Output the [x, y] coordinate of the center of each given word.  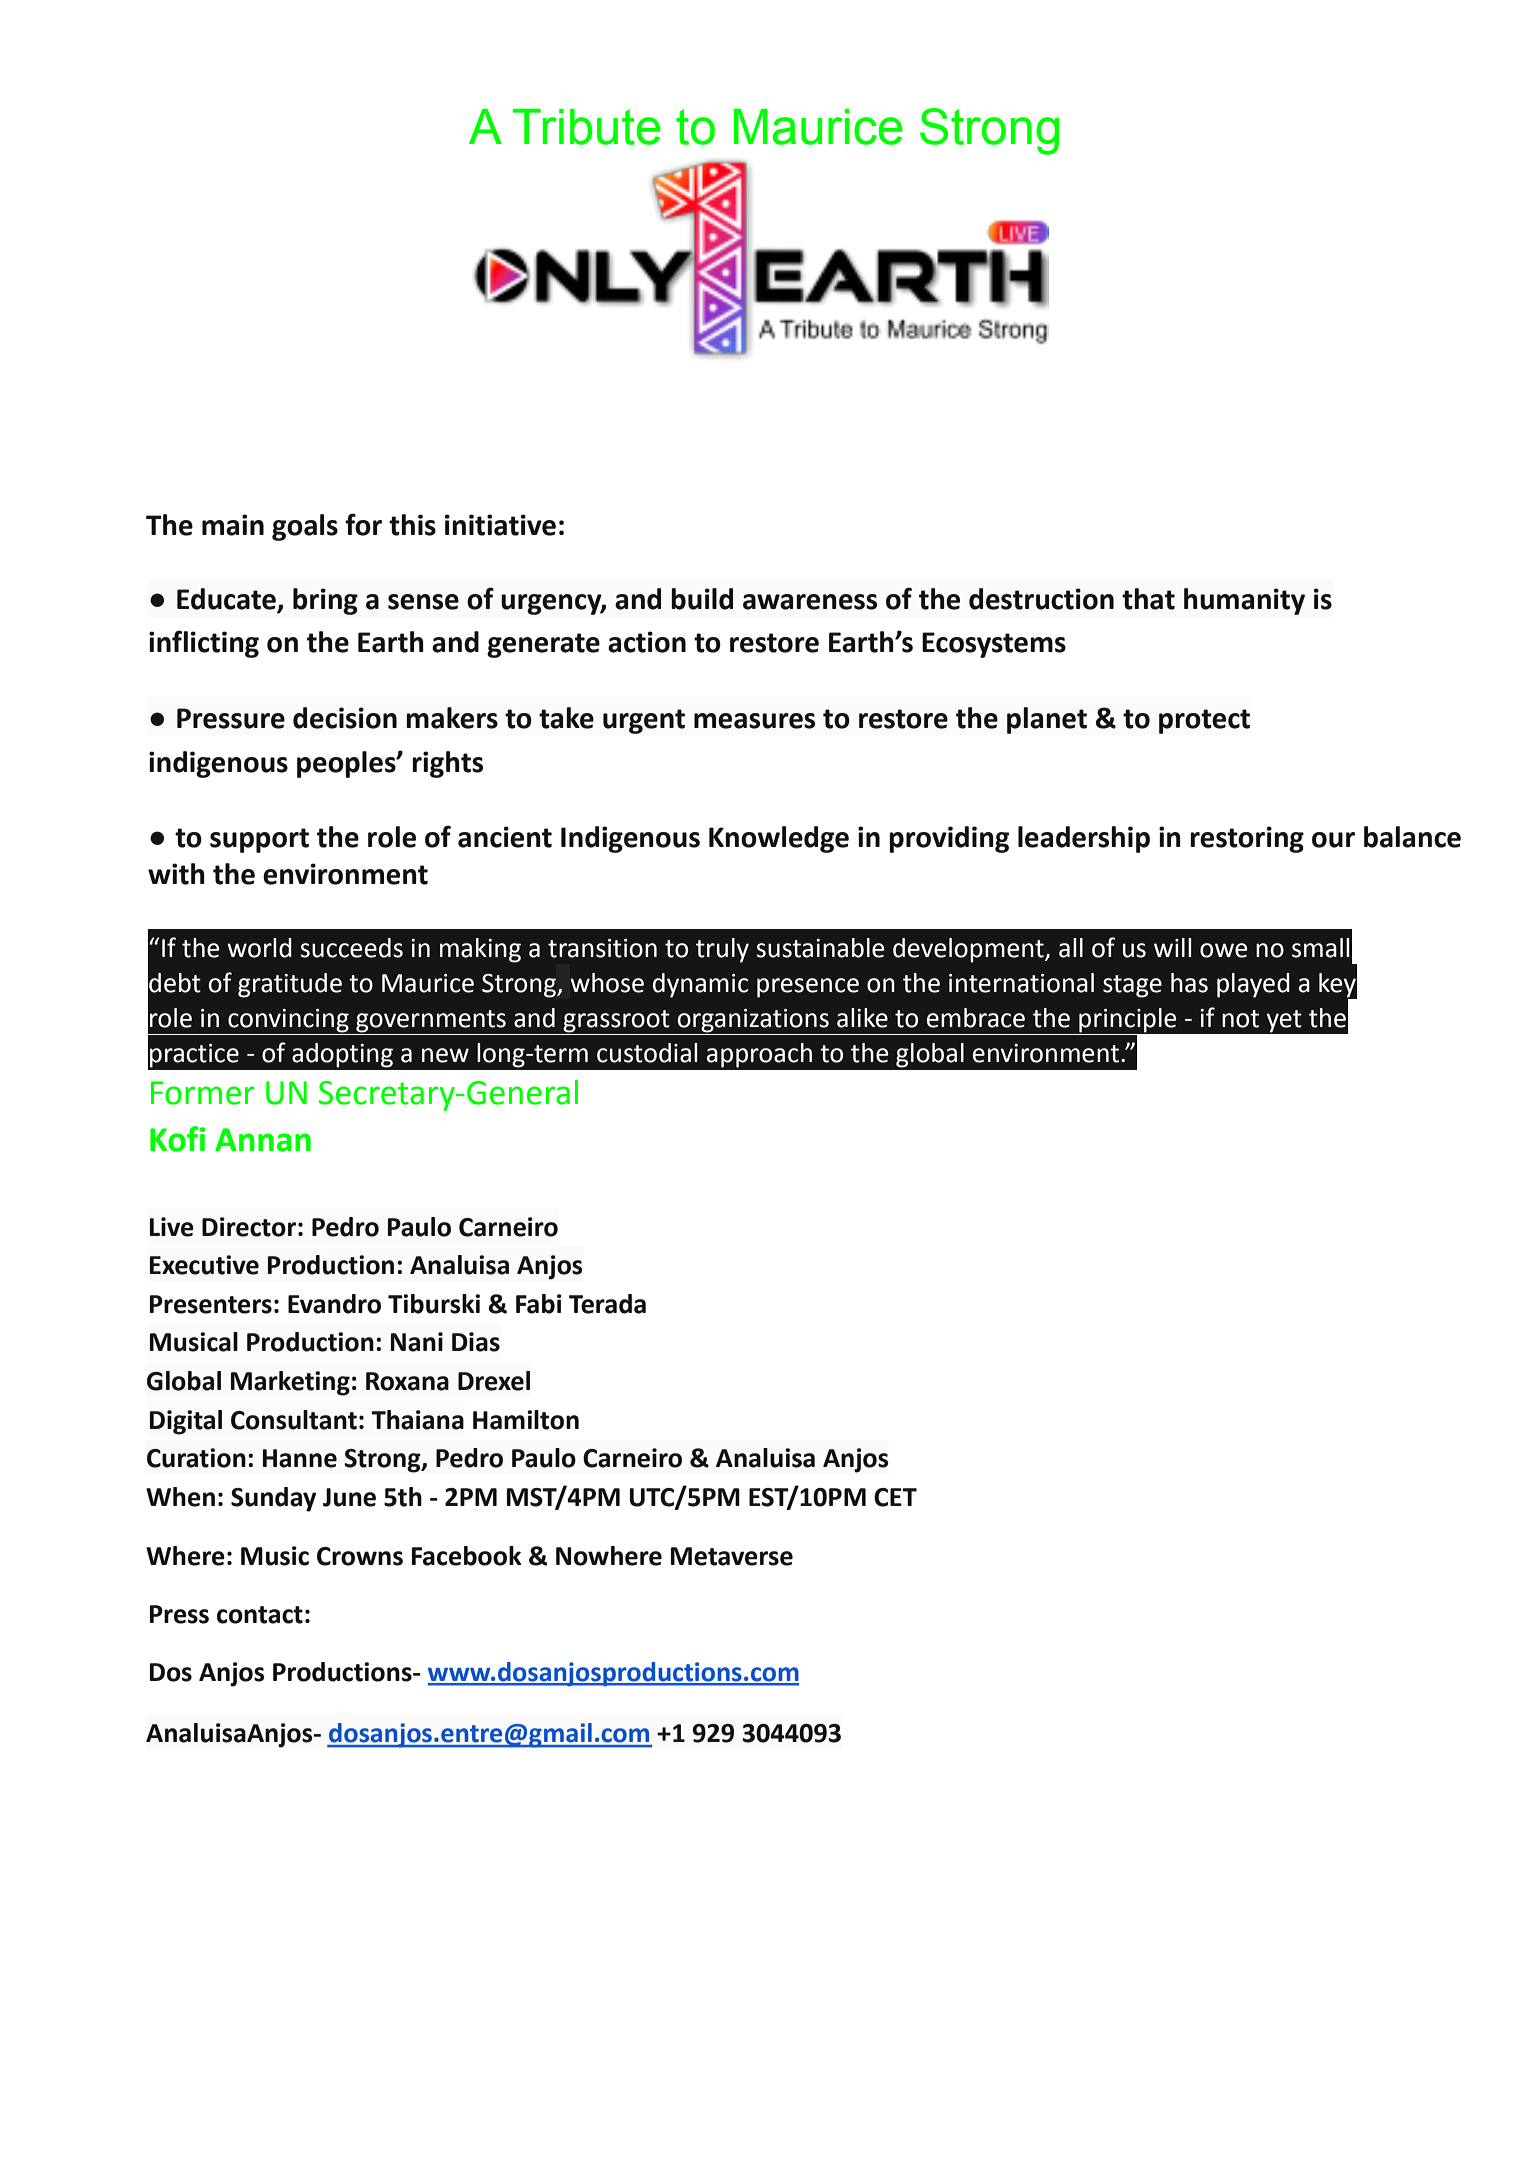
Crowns [360, 1556]
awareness [810, 602]
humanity [1244, 601]
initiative [500, 525]
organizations [753, 1021]
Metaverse [732, 1556]
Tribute [587, 127]
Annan [263, 1140]
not [1240, 1019]
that [1148, 599]
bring [325, 601]
